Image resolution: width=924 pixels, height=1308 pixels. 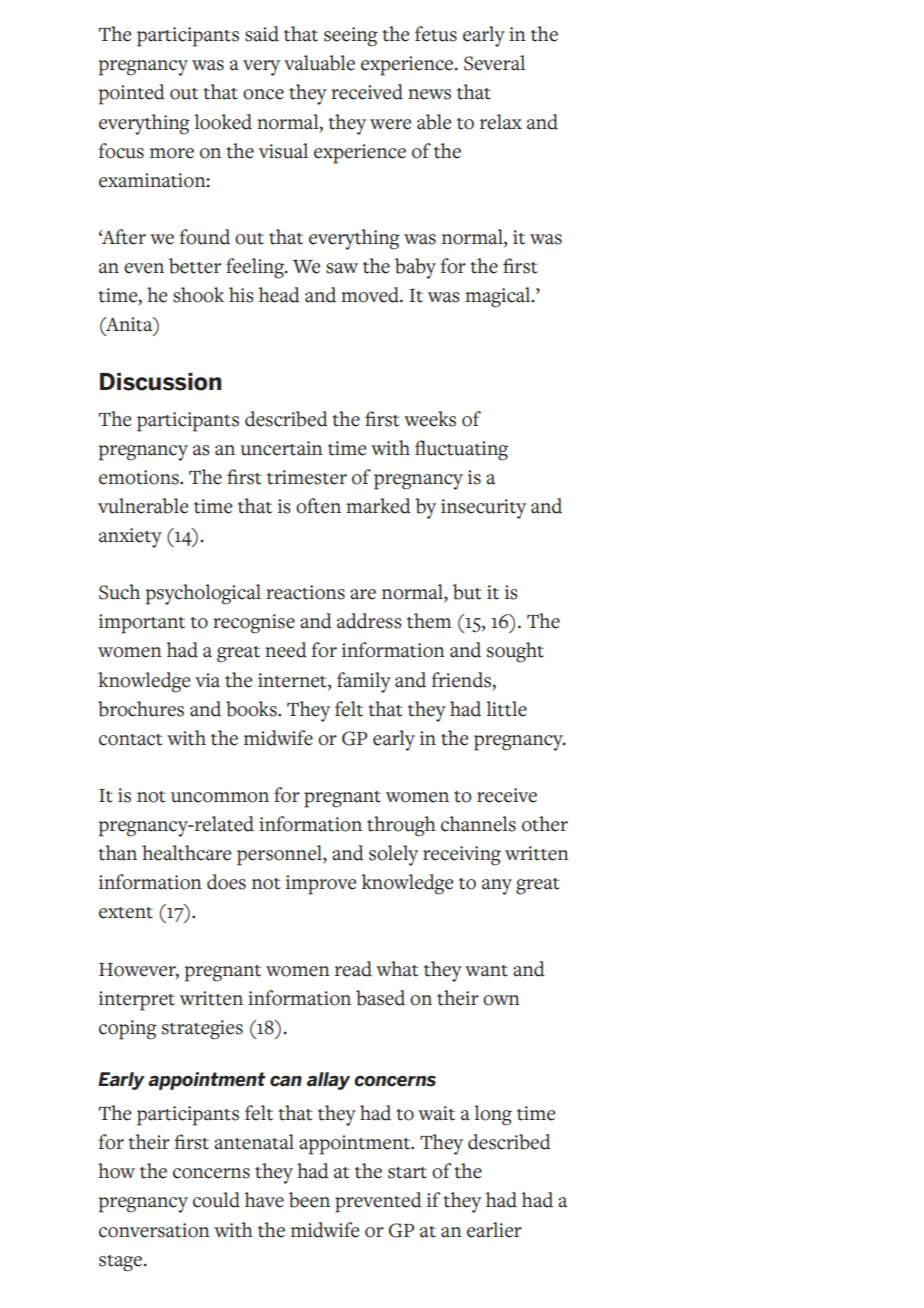 I want to click on pointed, so click(x=132, y=94).
